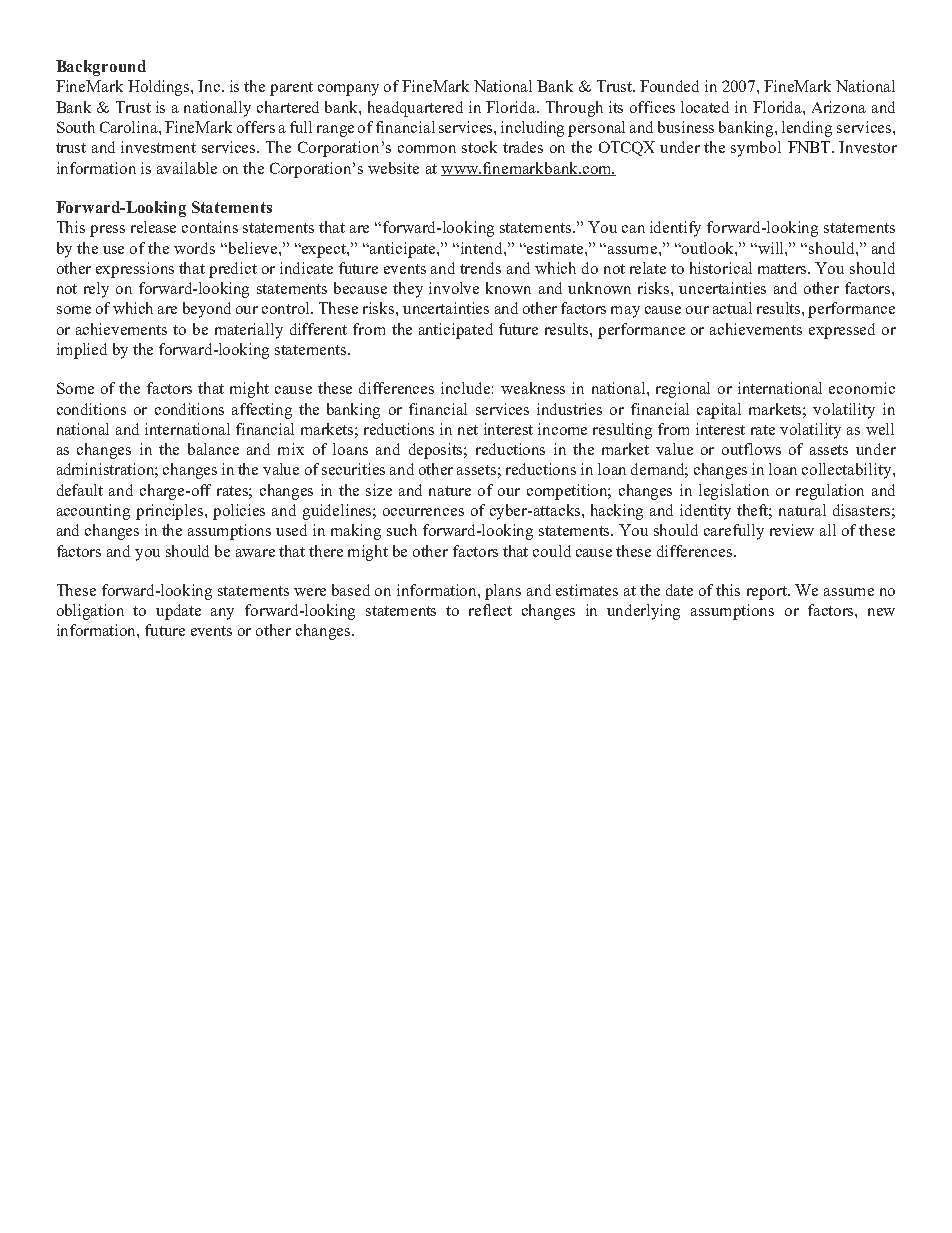  Describe the element at coordinates (90, 612) in the screenshot. I see `obligation` at that location.
